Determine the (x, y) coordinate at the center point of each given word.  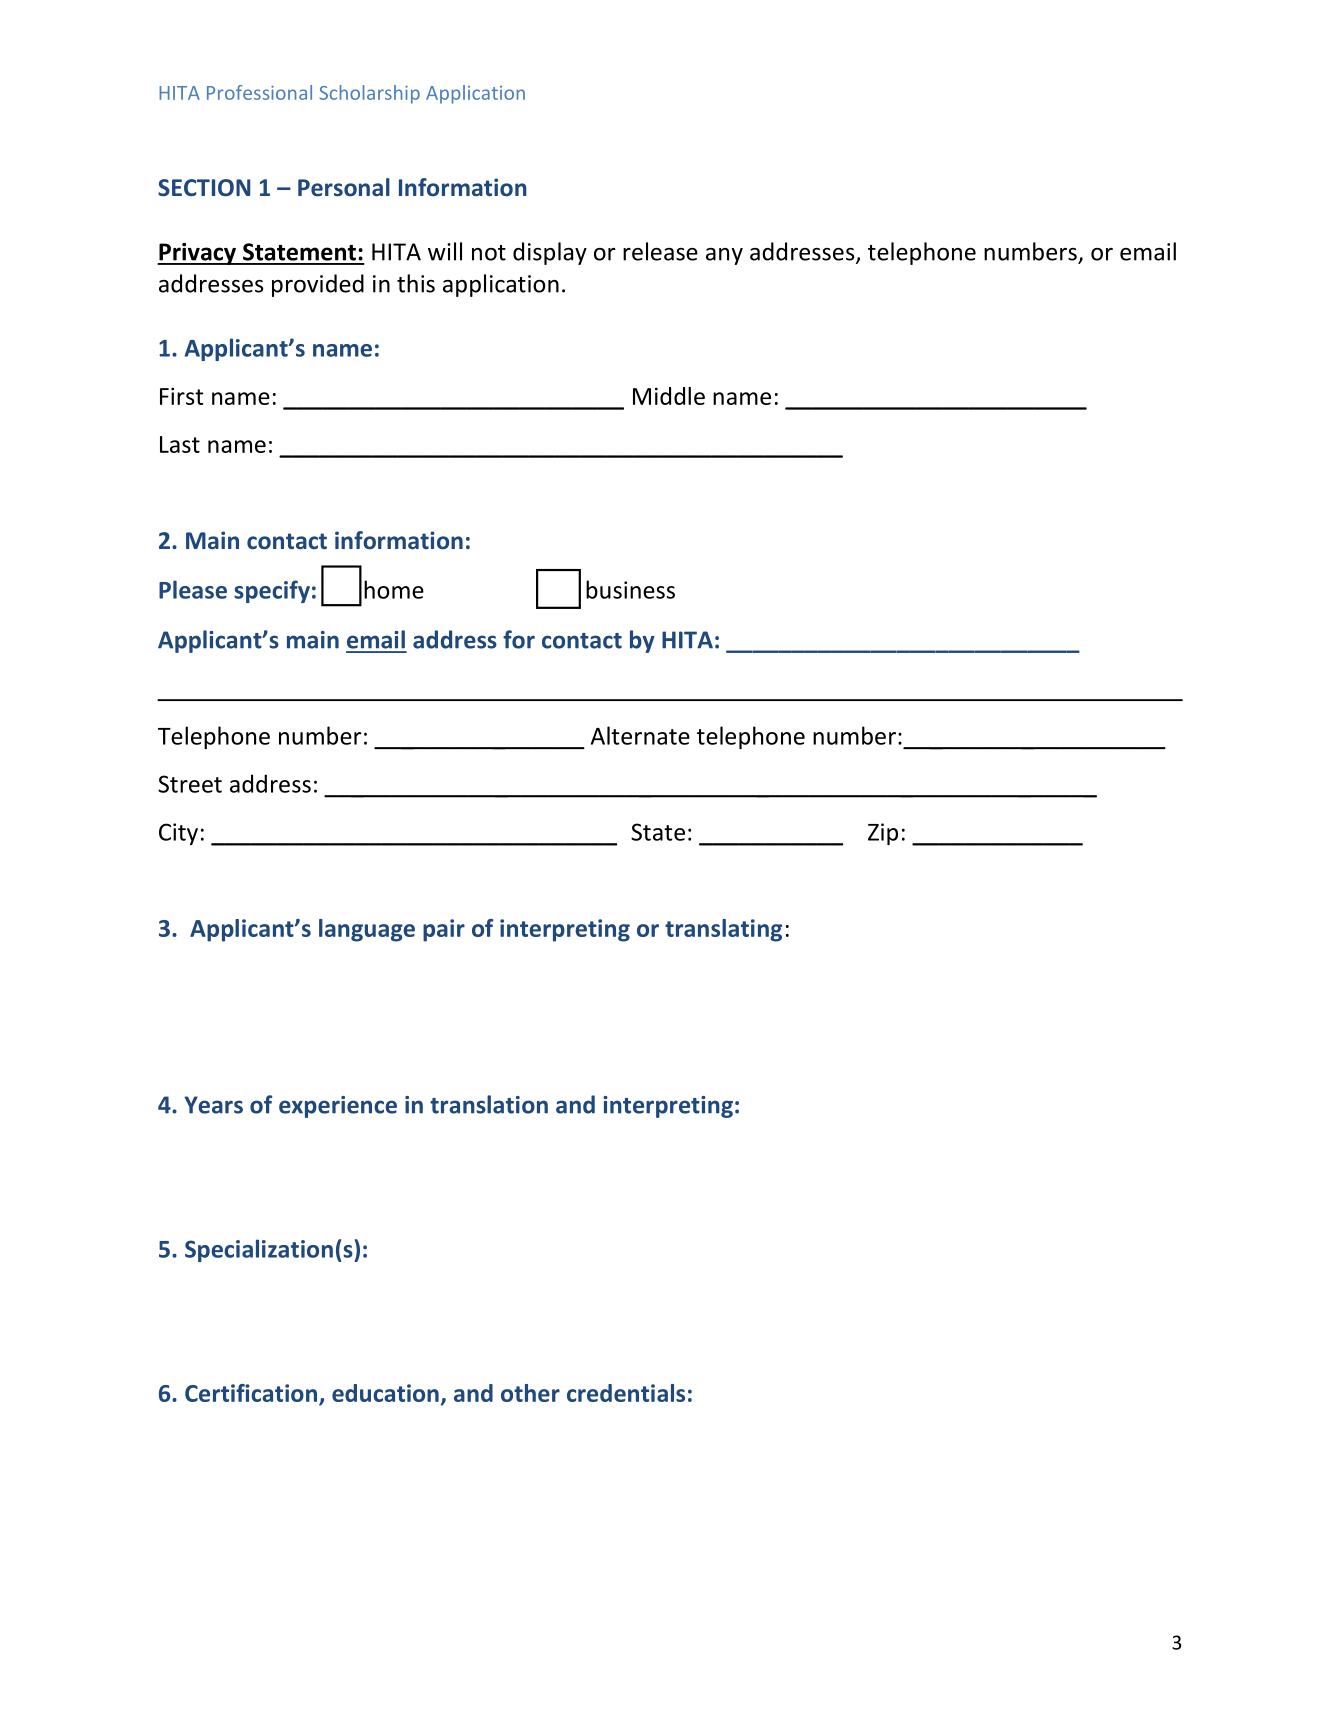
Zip (883, 834)
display (550, 253)
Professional (259, 92)
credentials (626, 1393)
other (530, 1393)
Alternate (640, 735)
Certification (251, 1393)
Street (190, 784)
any (724, 256)
